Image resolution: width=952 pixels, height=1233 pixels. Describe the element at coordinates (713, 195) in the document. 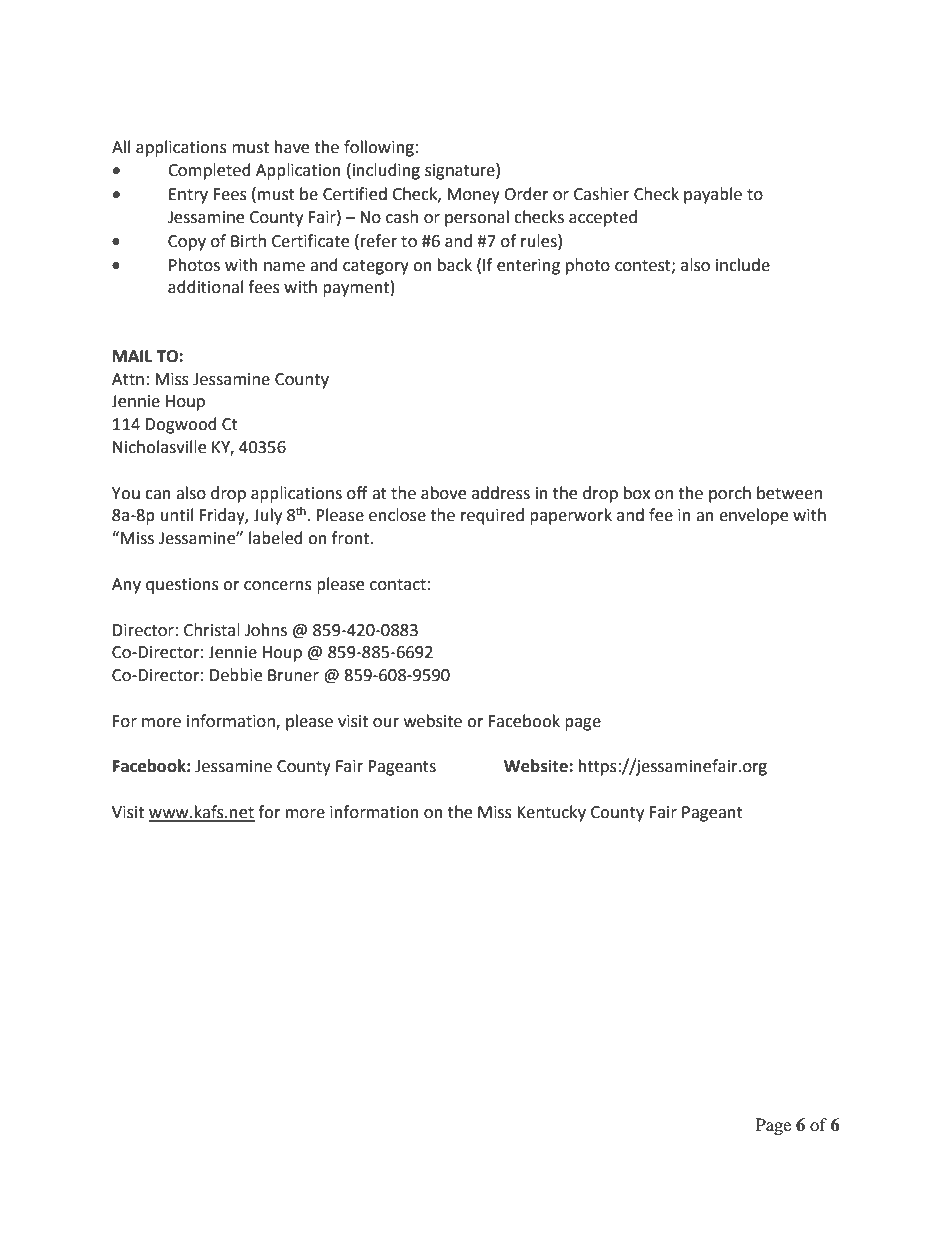

I see `payable` at that location.
